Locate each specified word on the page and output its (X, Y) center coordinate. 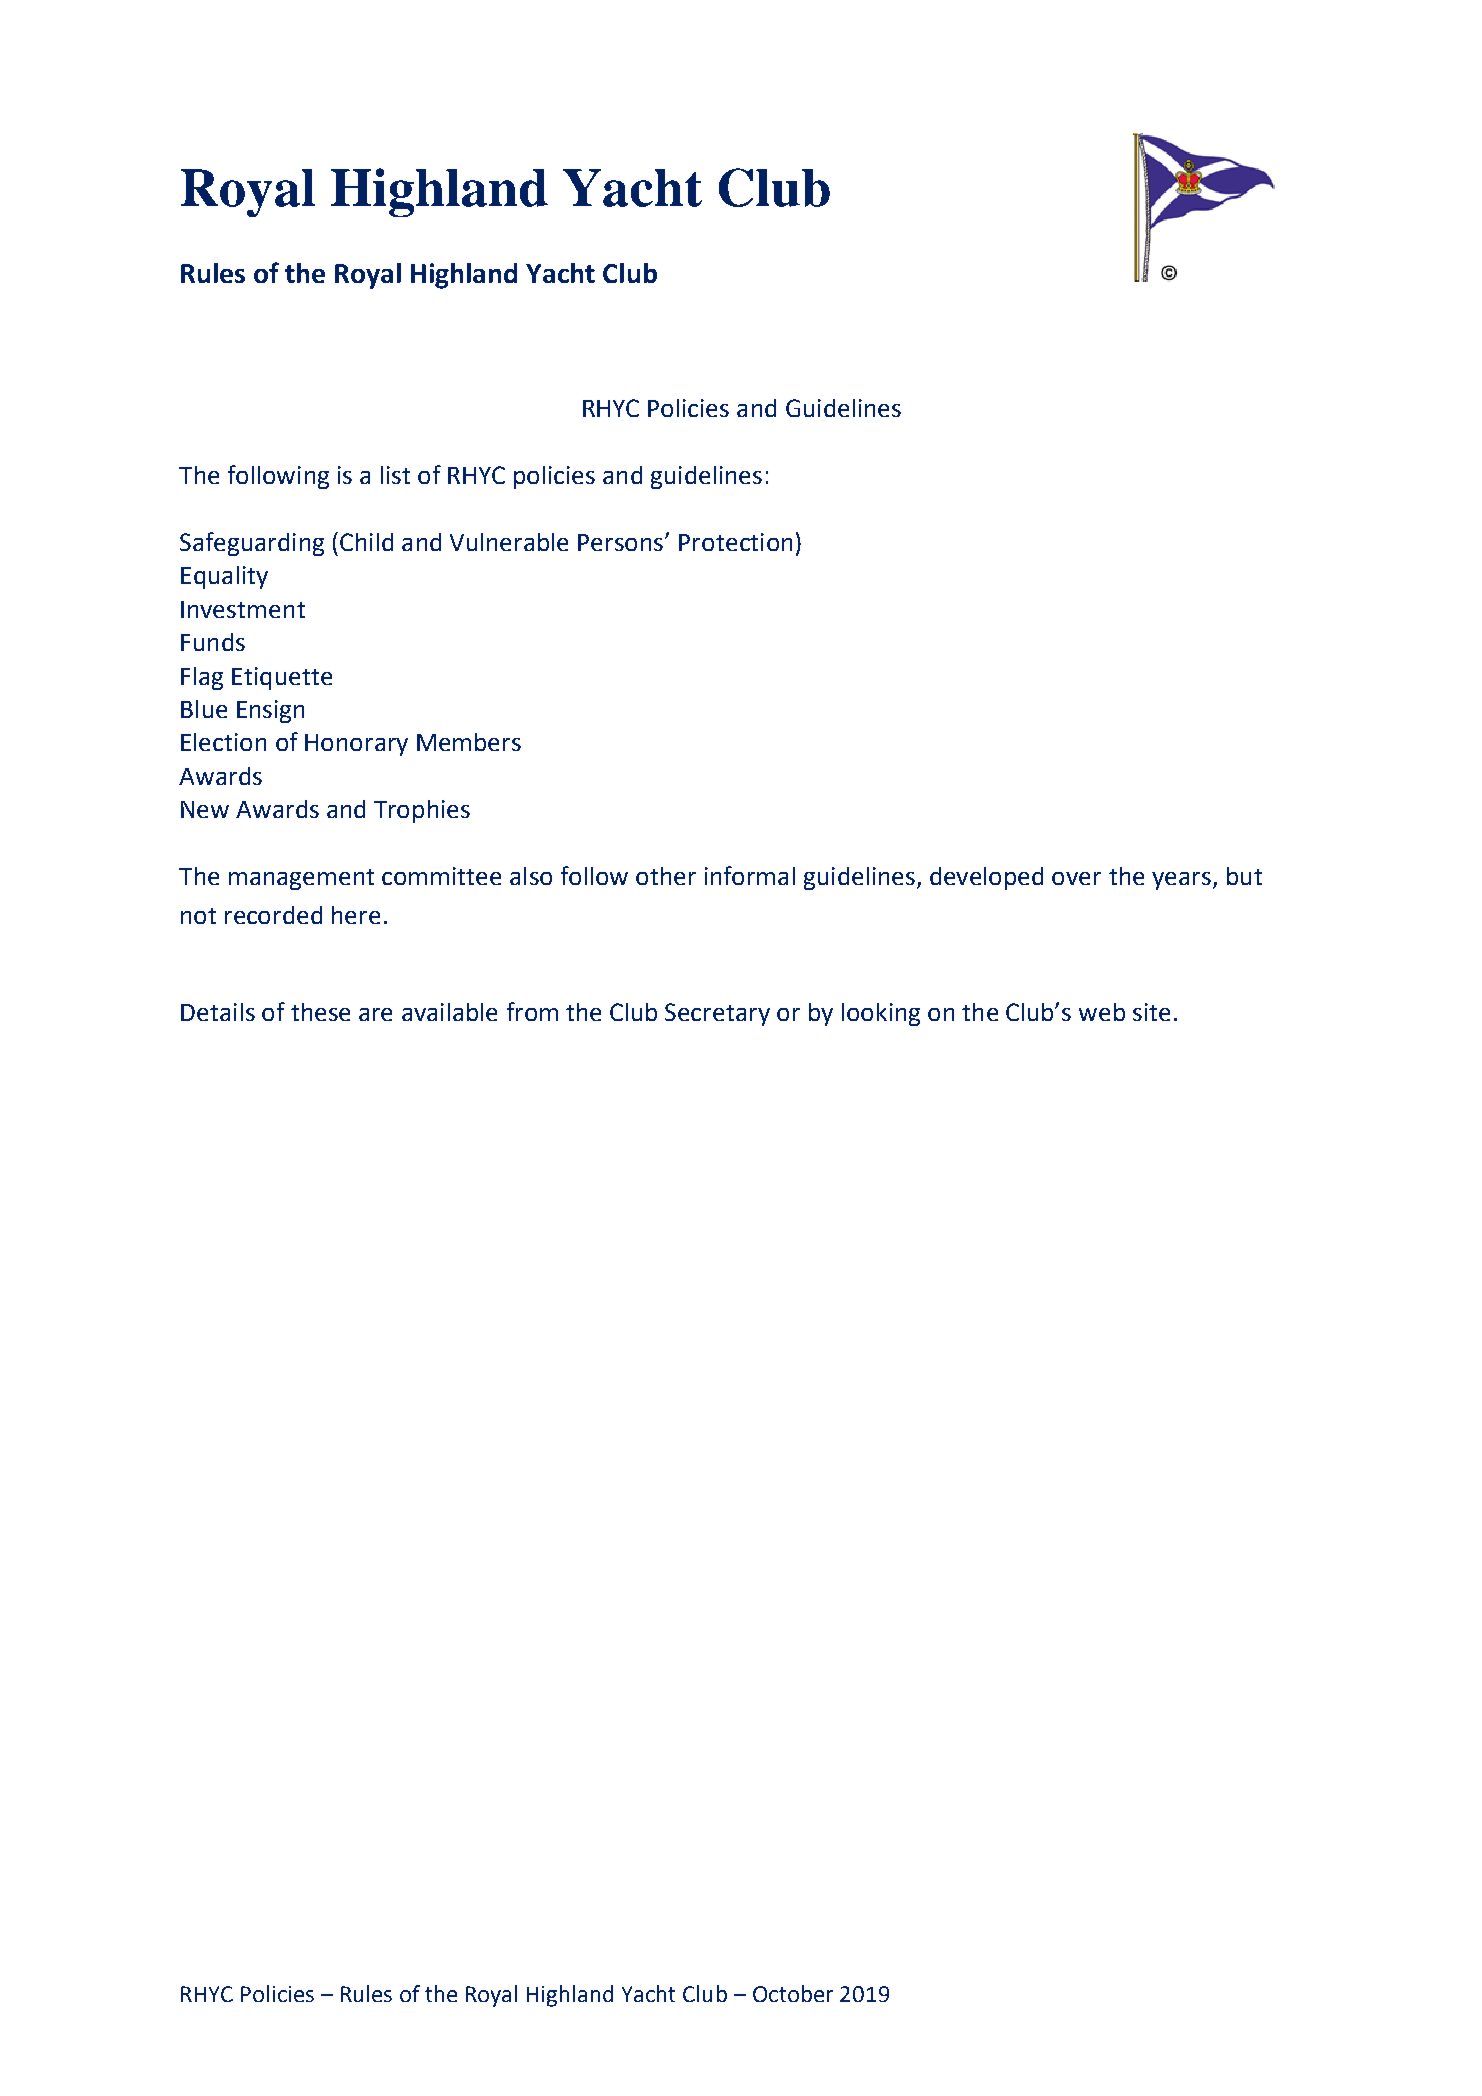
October (793, 1993)
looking (881, 1014)
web (1102, 1012)
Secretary (717, 1014)
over (1076, 878)
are (375, 1014)
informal (750, 875)
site (1151, 1012)
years (1181, 881)
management (301, 879)
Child (366, 542)
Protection (735, 542)
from (532, 1011)
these (320, 1012)
